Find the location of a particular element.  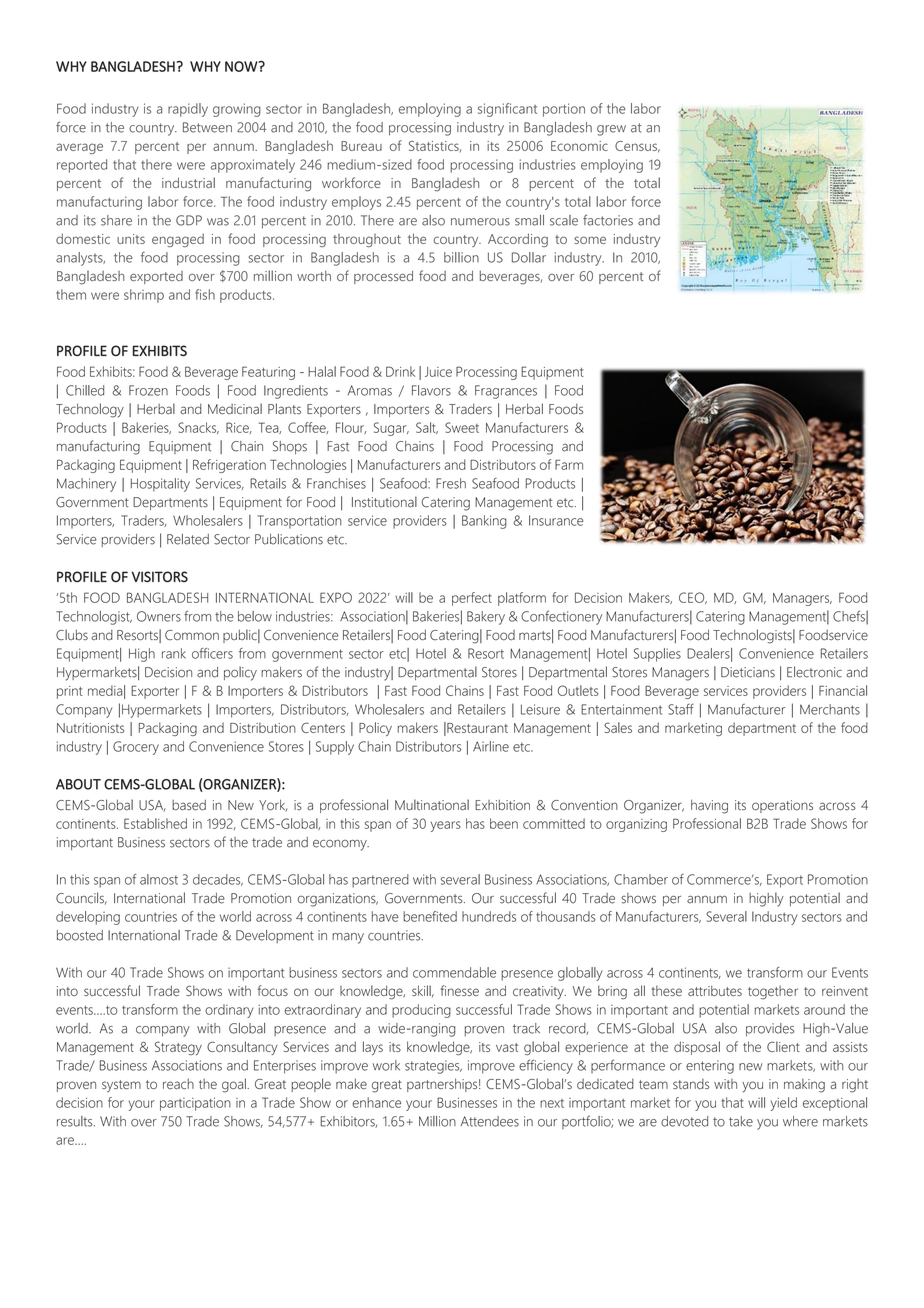

Grocery is located at coordinates (136, 748).
